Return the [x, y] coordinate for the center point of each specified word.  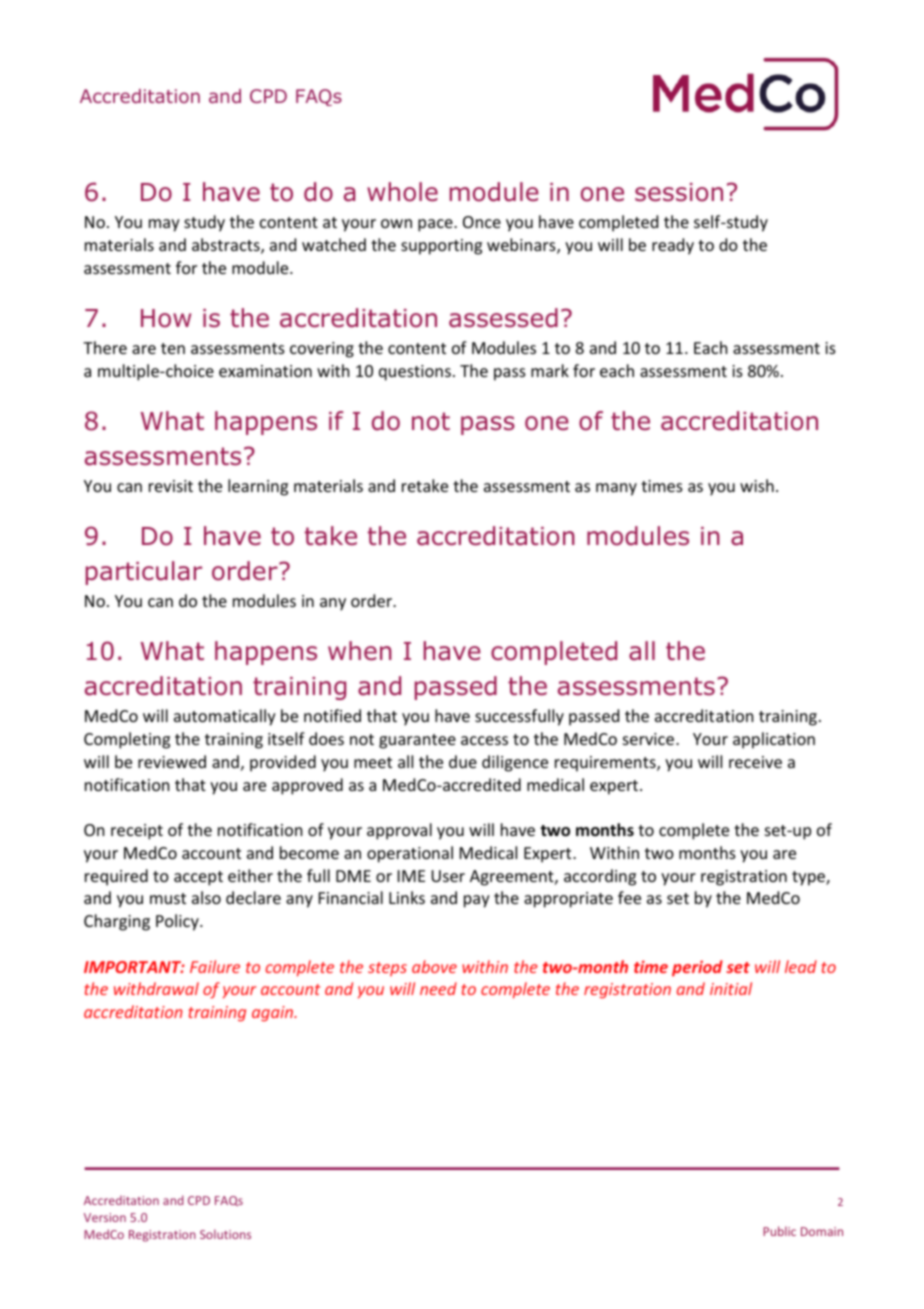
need [438, 988]
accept [198, 878]
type [809, 878]
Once [482, 222]
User [448, 876]
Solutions [225, 1234]
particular [144, 573]
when [360, 651]
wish [757, 485]
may [164, 225]
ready [673, 246]
